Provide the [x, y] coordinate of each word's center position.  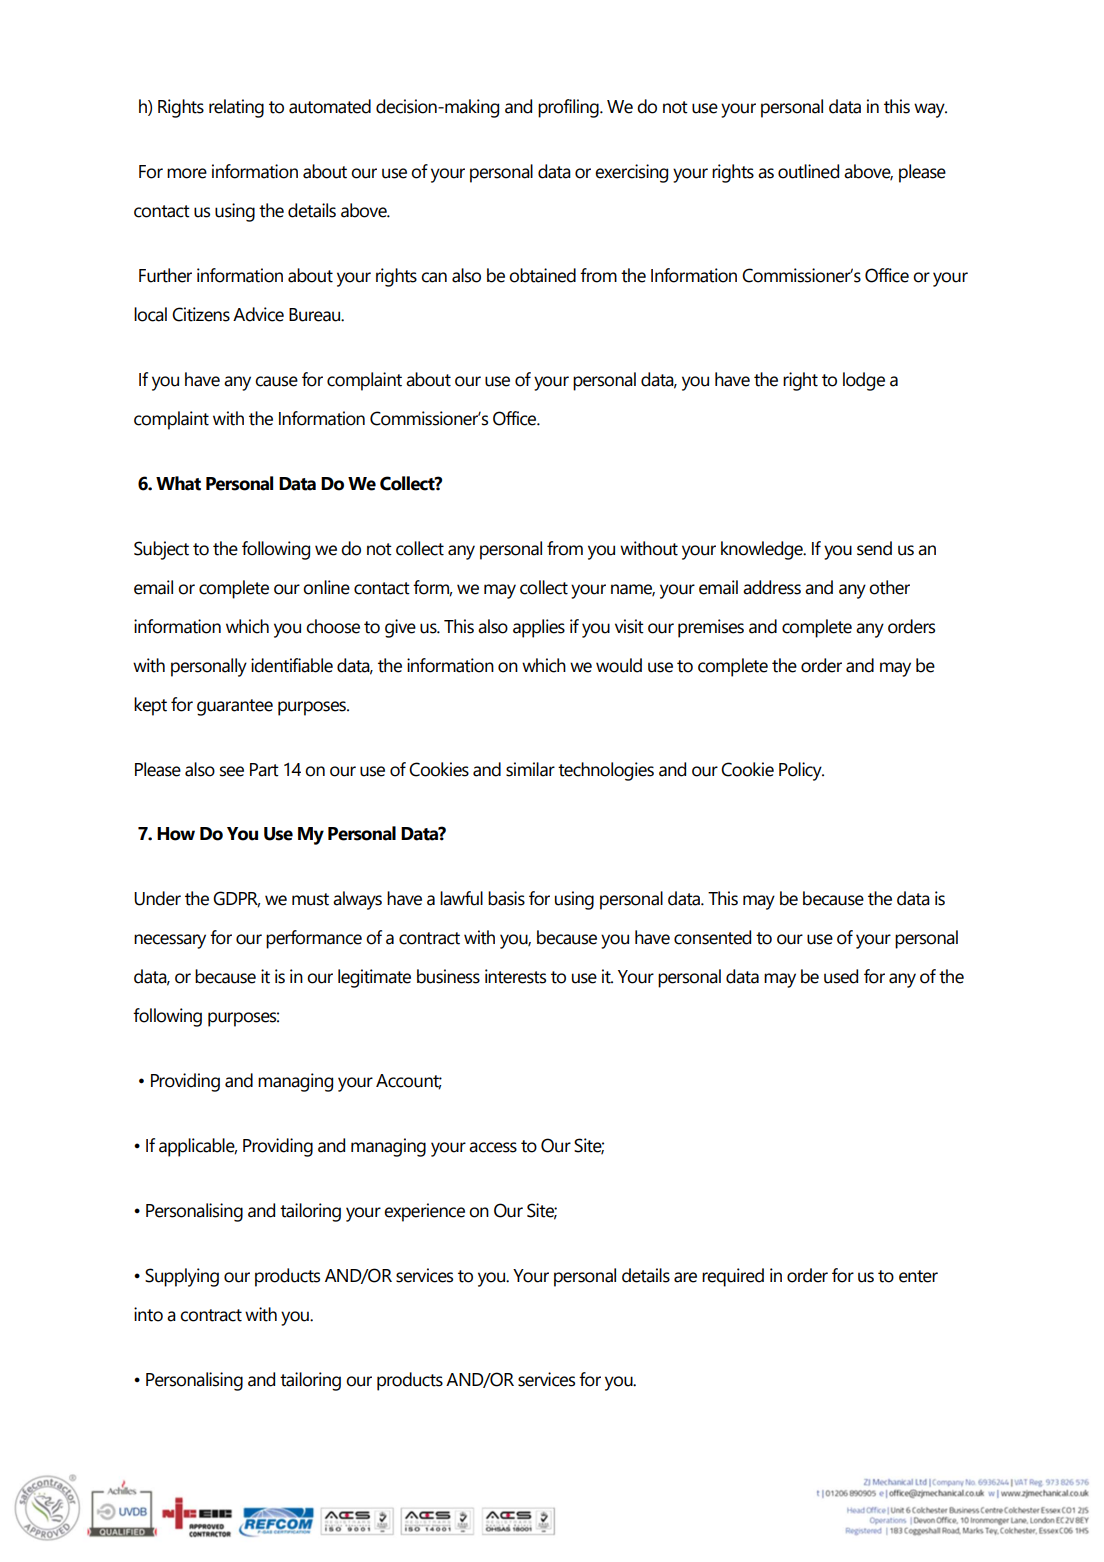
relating [236, 108]
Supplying [182, 1277]
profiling [569, 108]
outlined [808, 171]
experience [424, 1212]
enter [918, 1276]
